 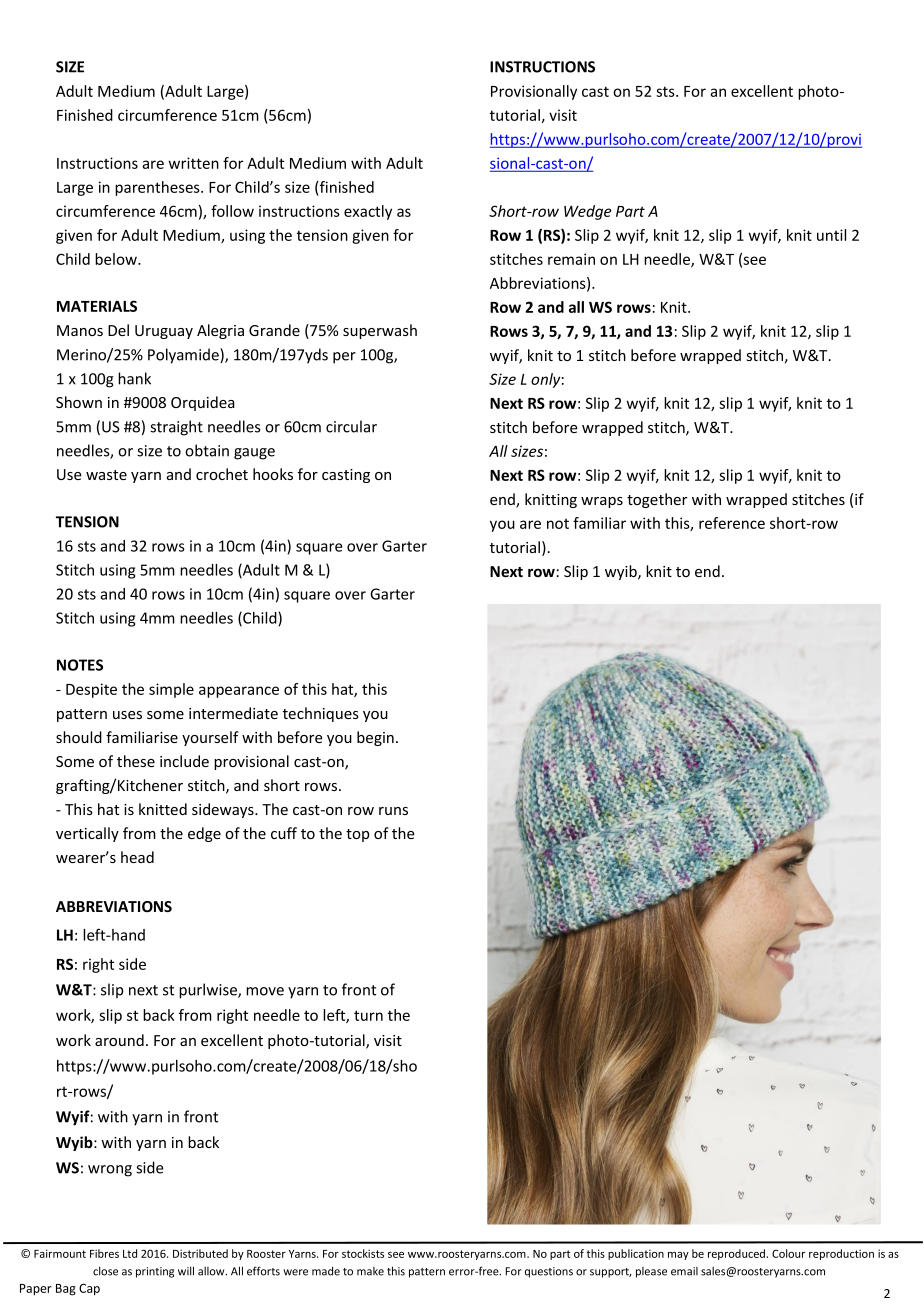 What do you see at coordinates (370, 1271) in the image?
I see `make` at bounding box center [370, 1271].
